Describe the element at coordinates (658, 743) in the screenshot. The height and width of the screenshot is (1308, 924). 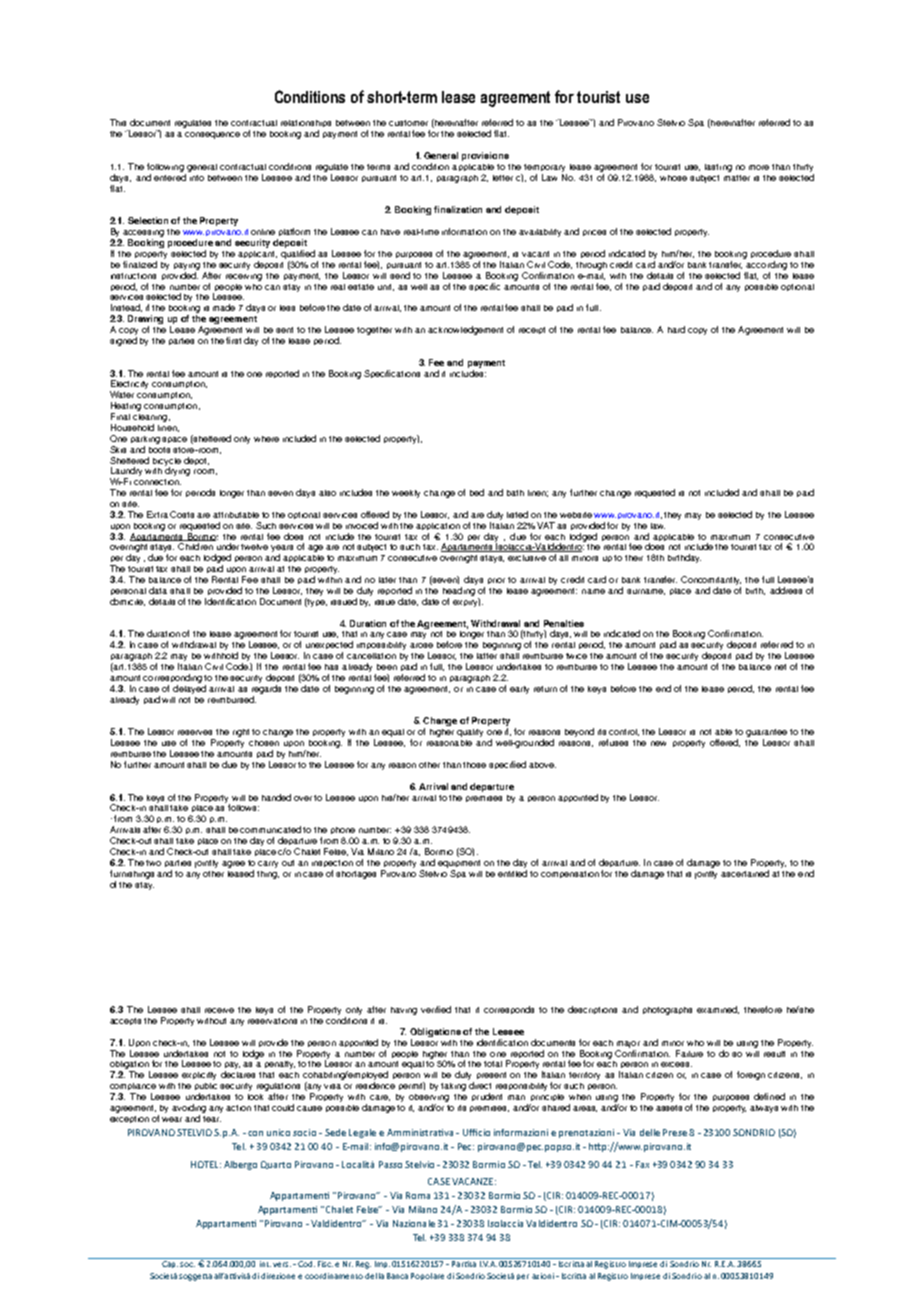
I see `new` at that location.
